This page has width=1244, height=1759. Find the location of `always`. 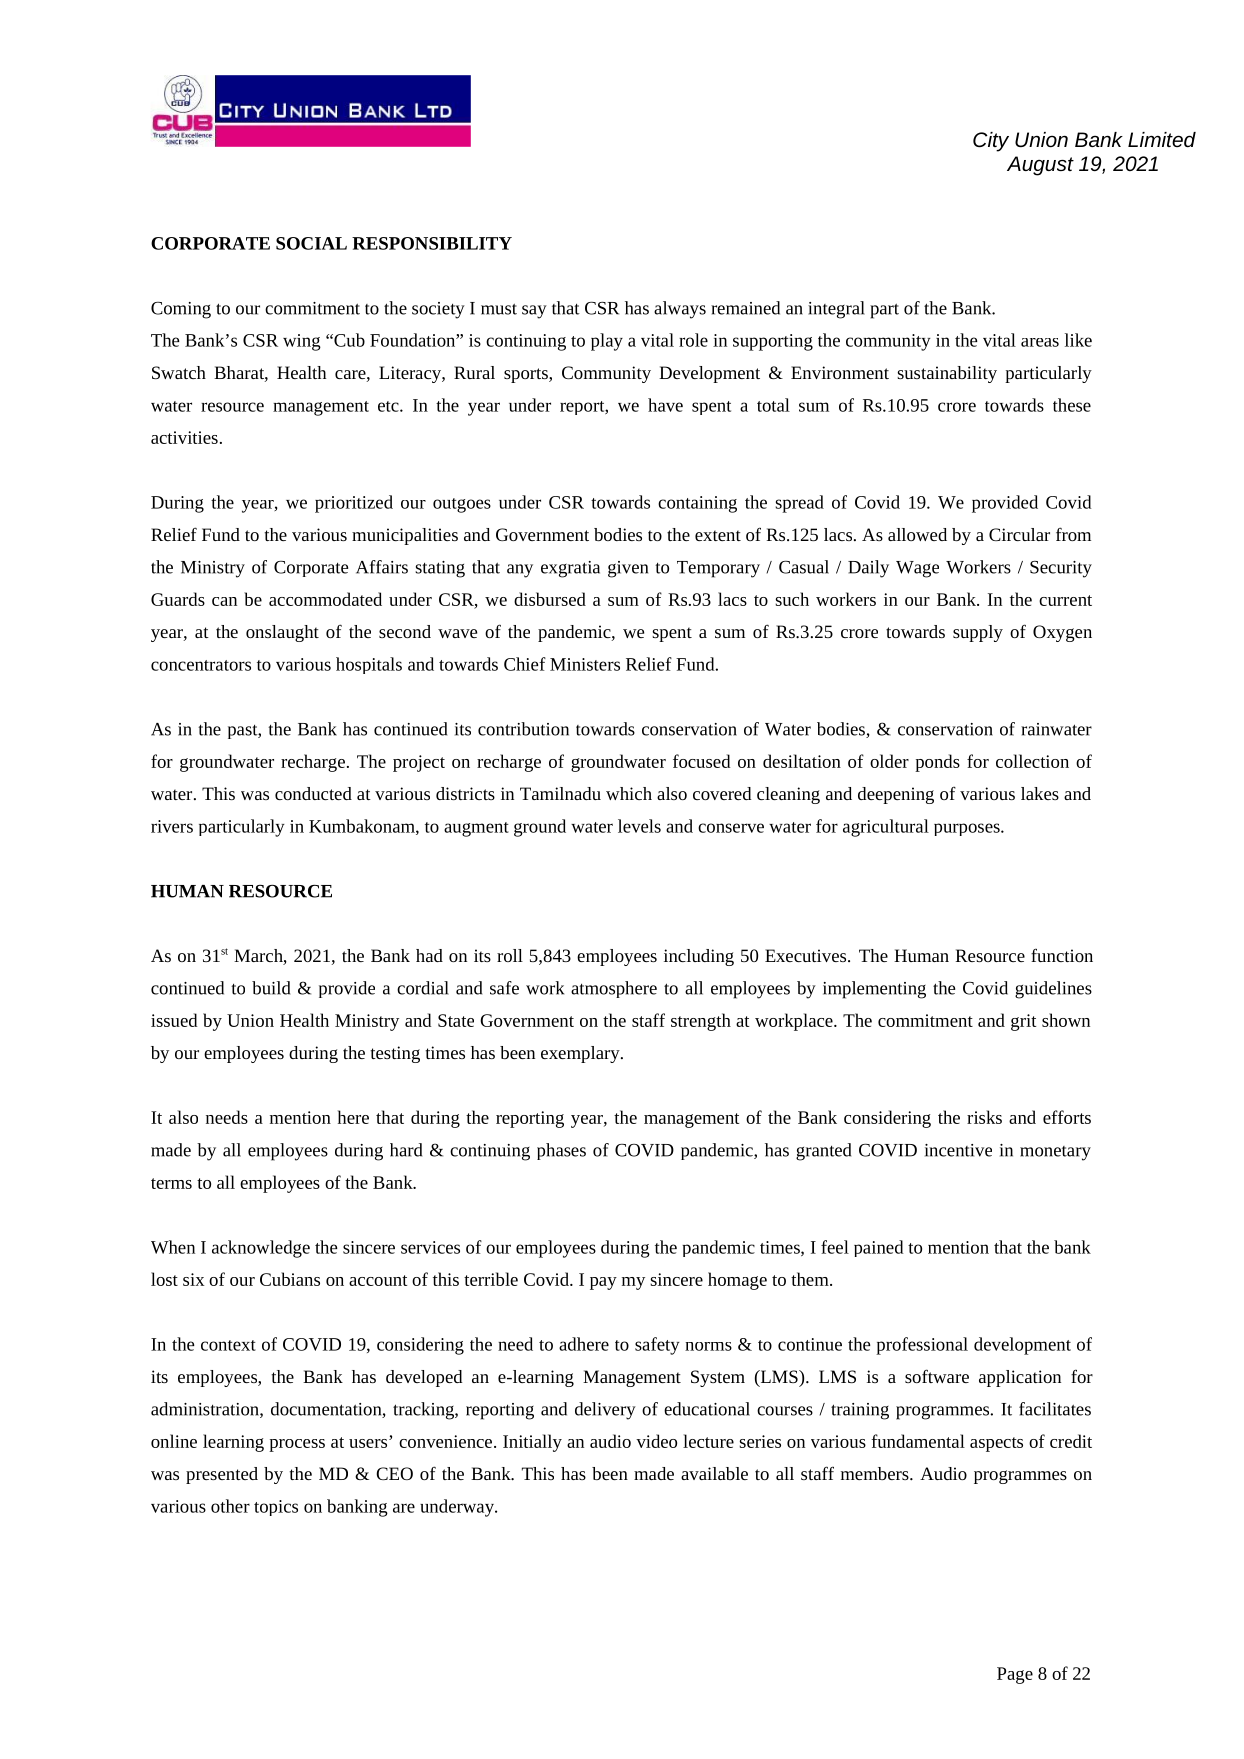

always is located at coordinates (680, 310).
